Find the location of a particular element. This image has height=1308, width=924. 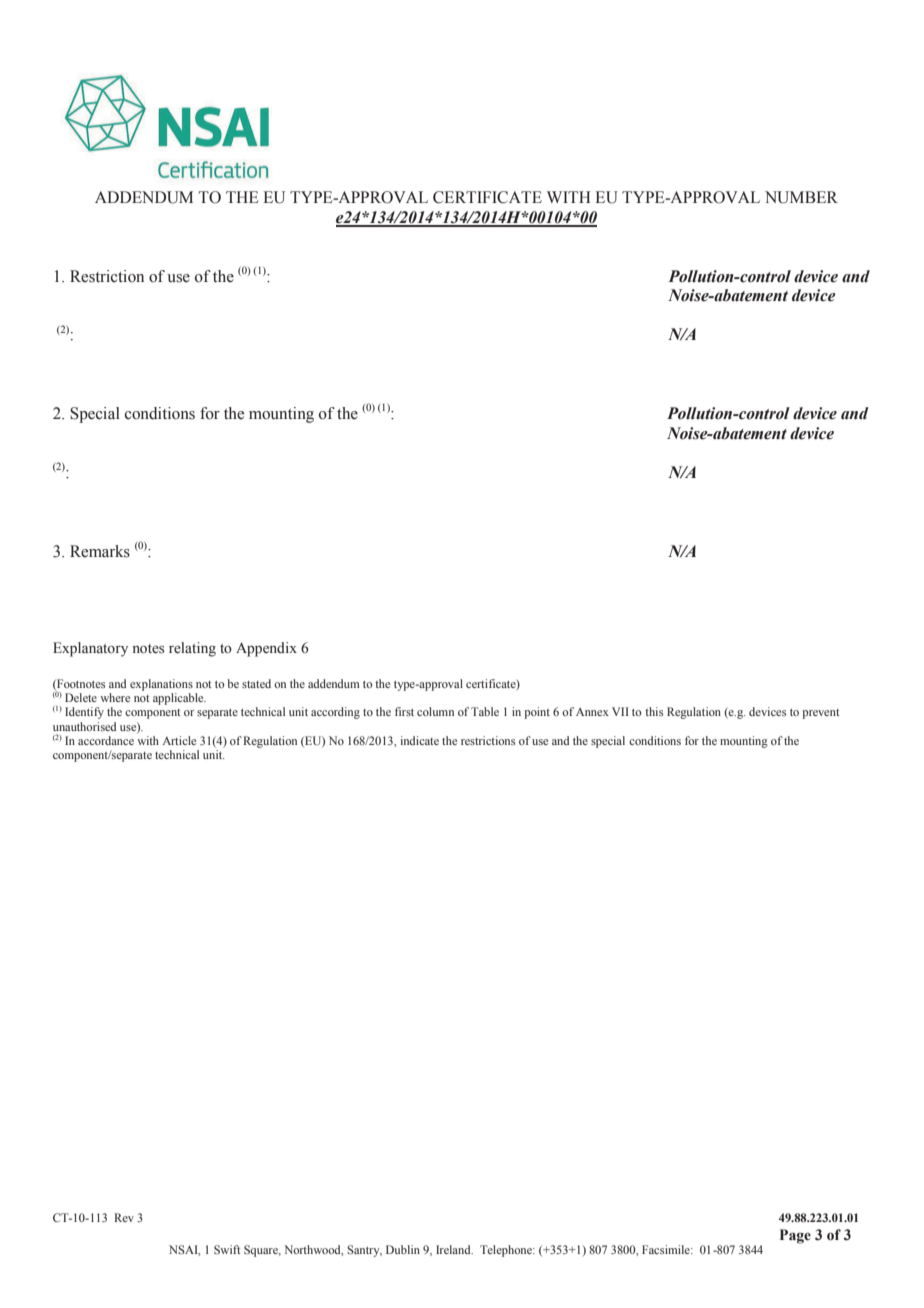

NUMBER is located at coordinates (801, 197).
